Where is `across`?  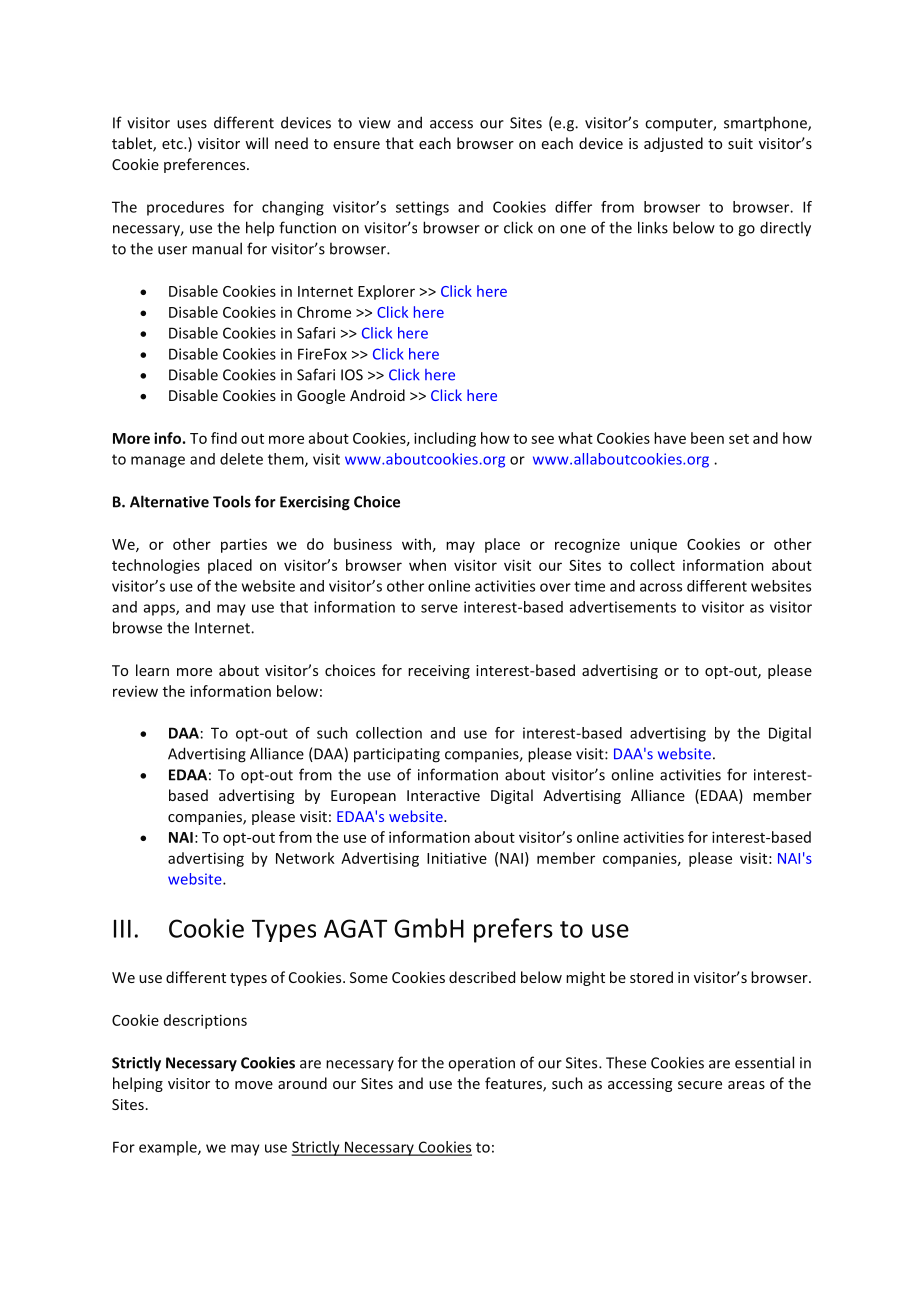
across is located at coordinates (661, 587).
